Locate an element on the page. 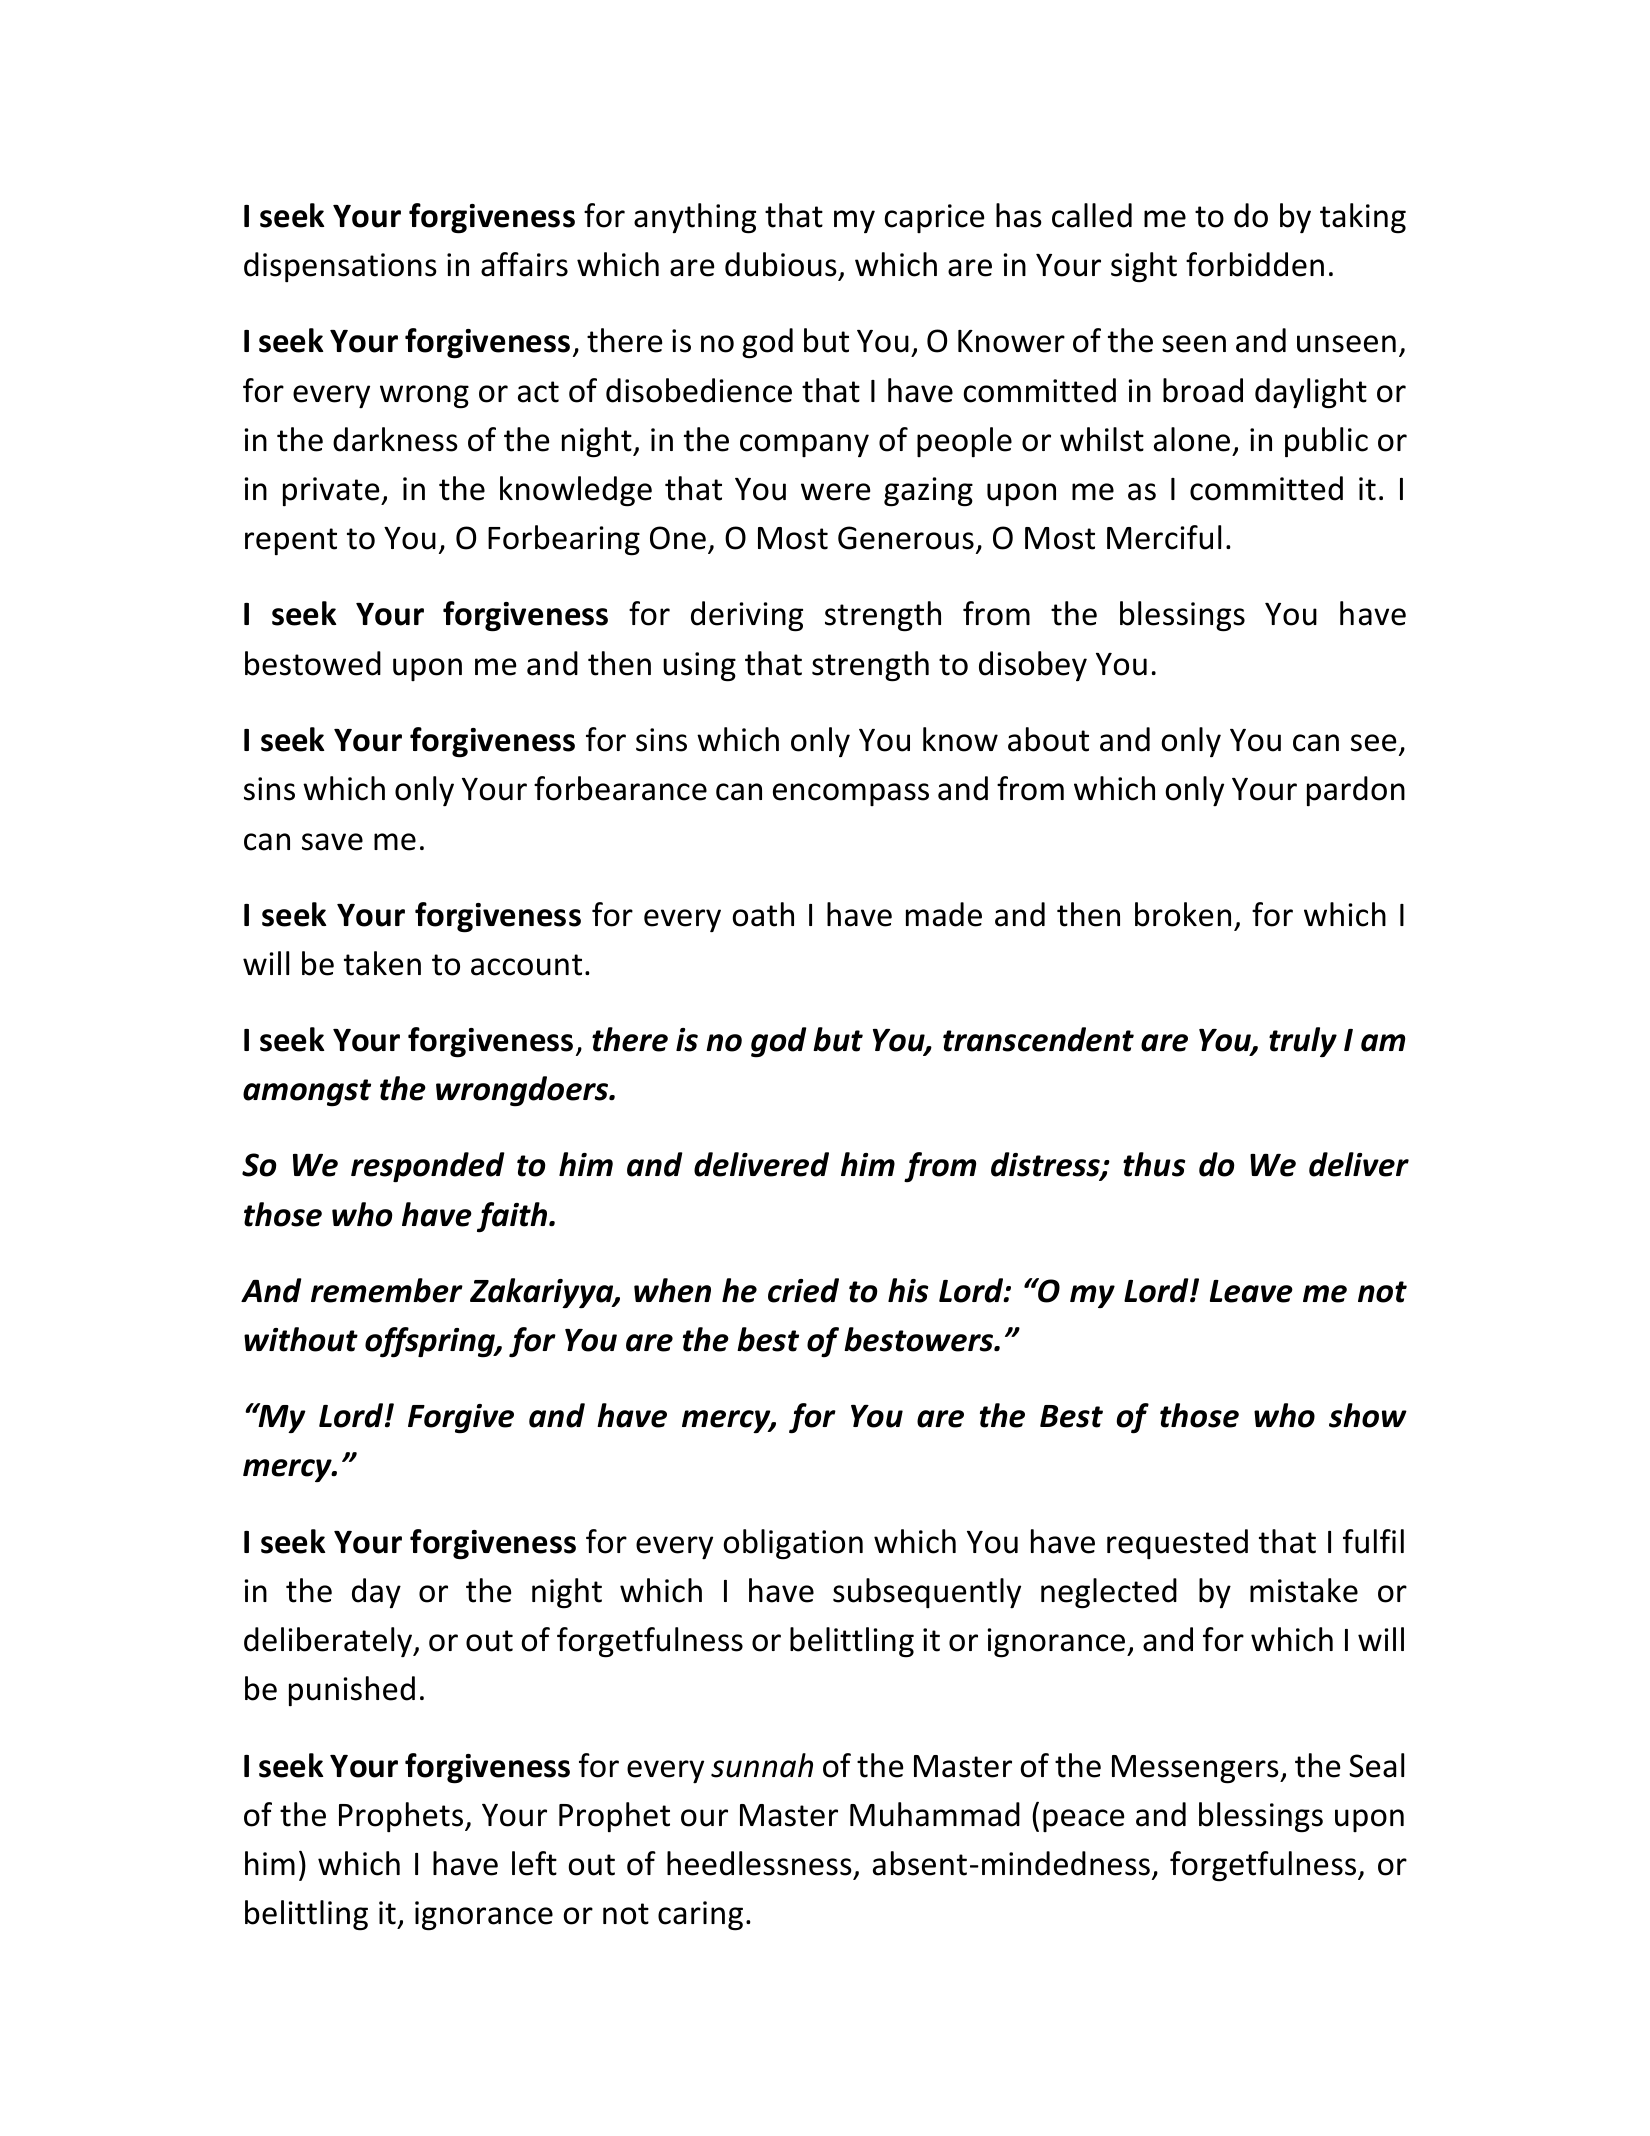  Muhammad is located at coordinates (935, 1814).
